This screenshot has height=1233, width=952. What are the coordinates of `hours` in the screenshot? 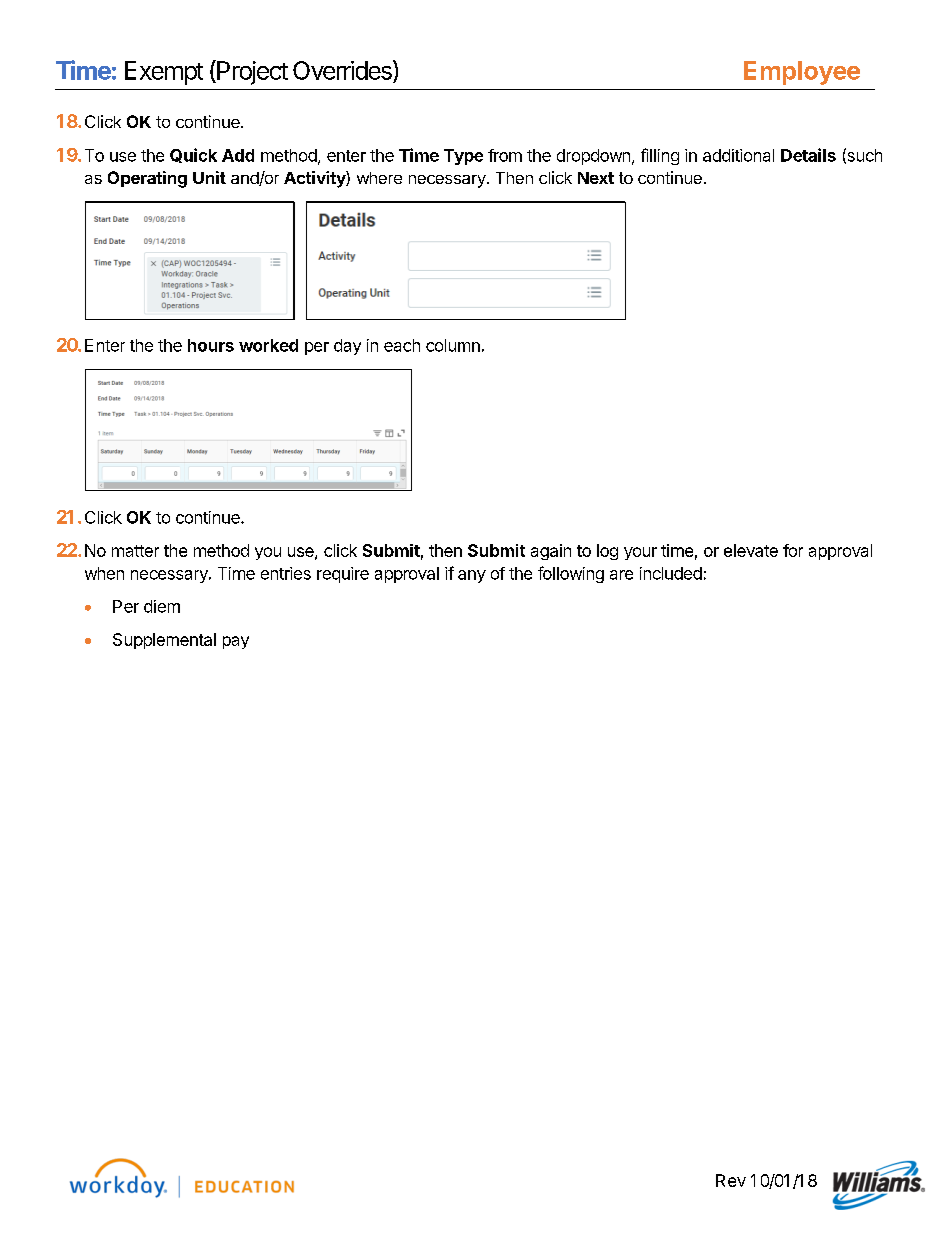 It's located at (211, 345).
